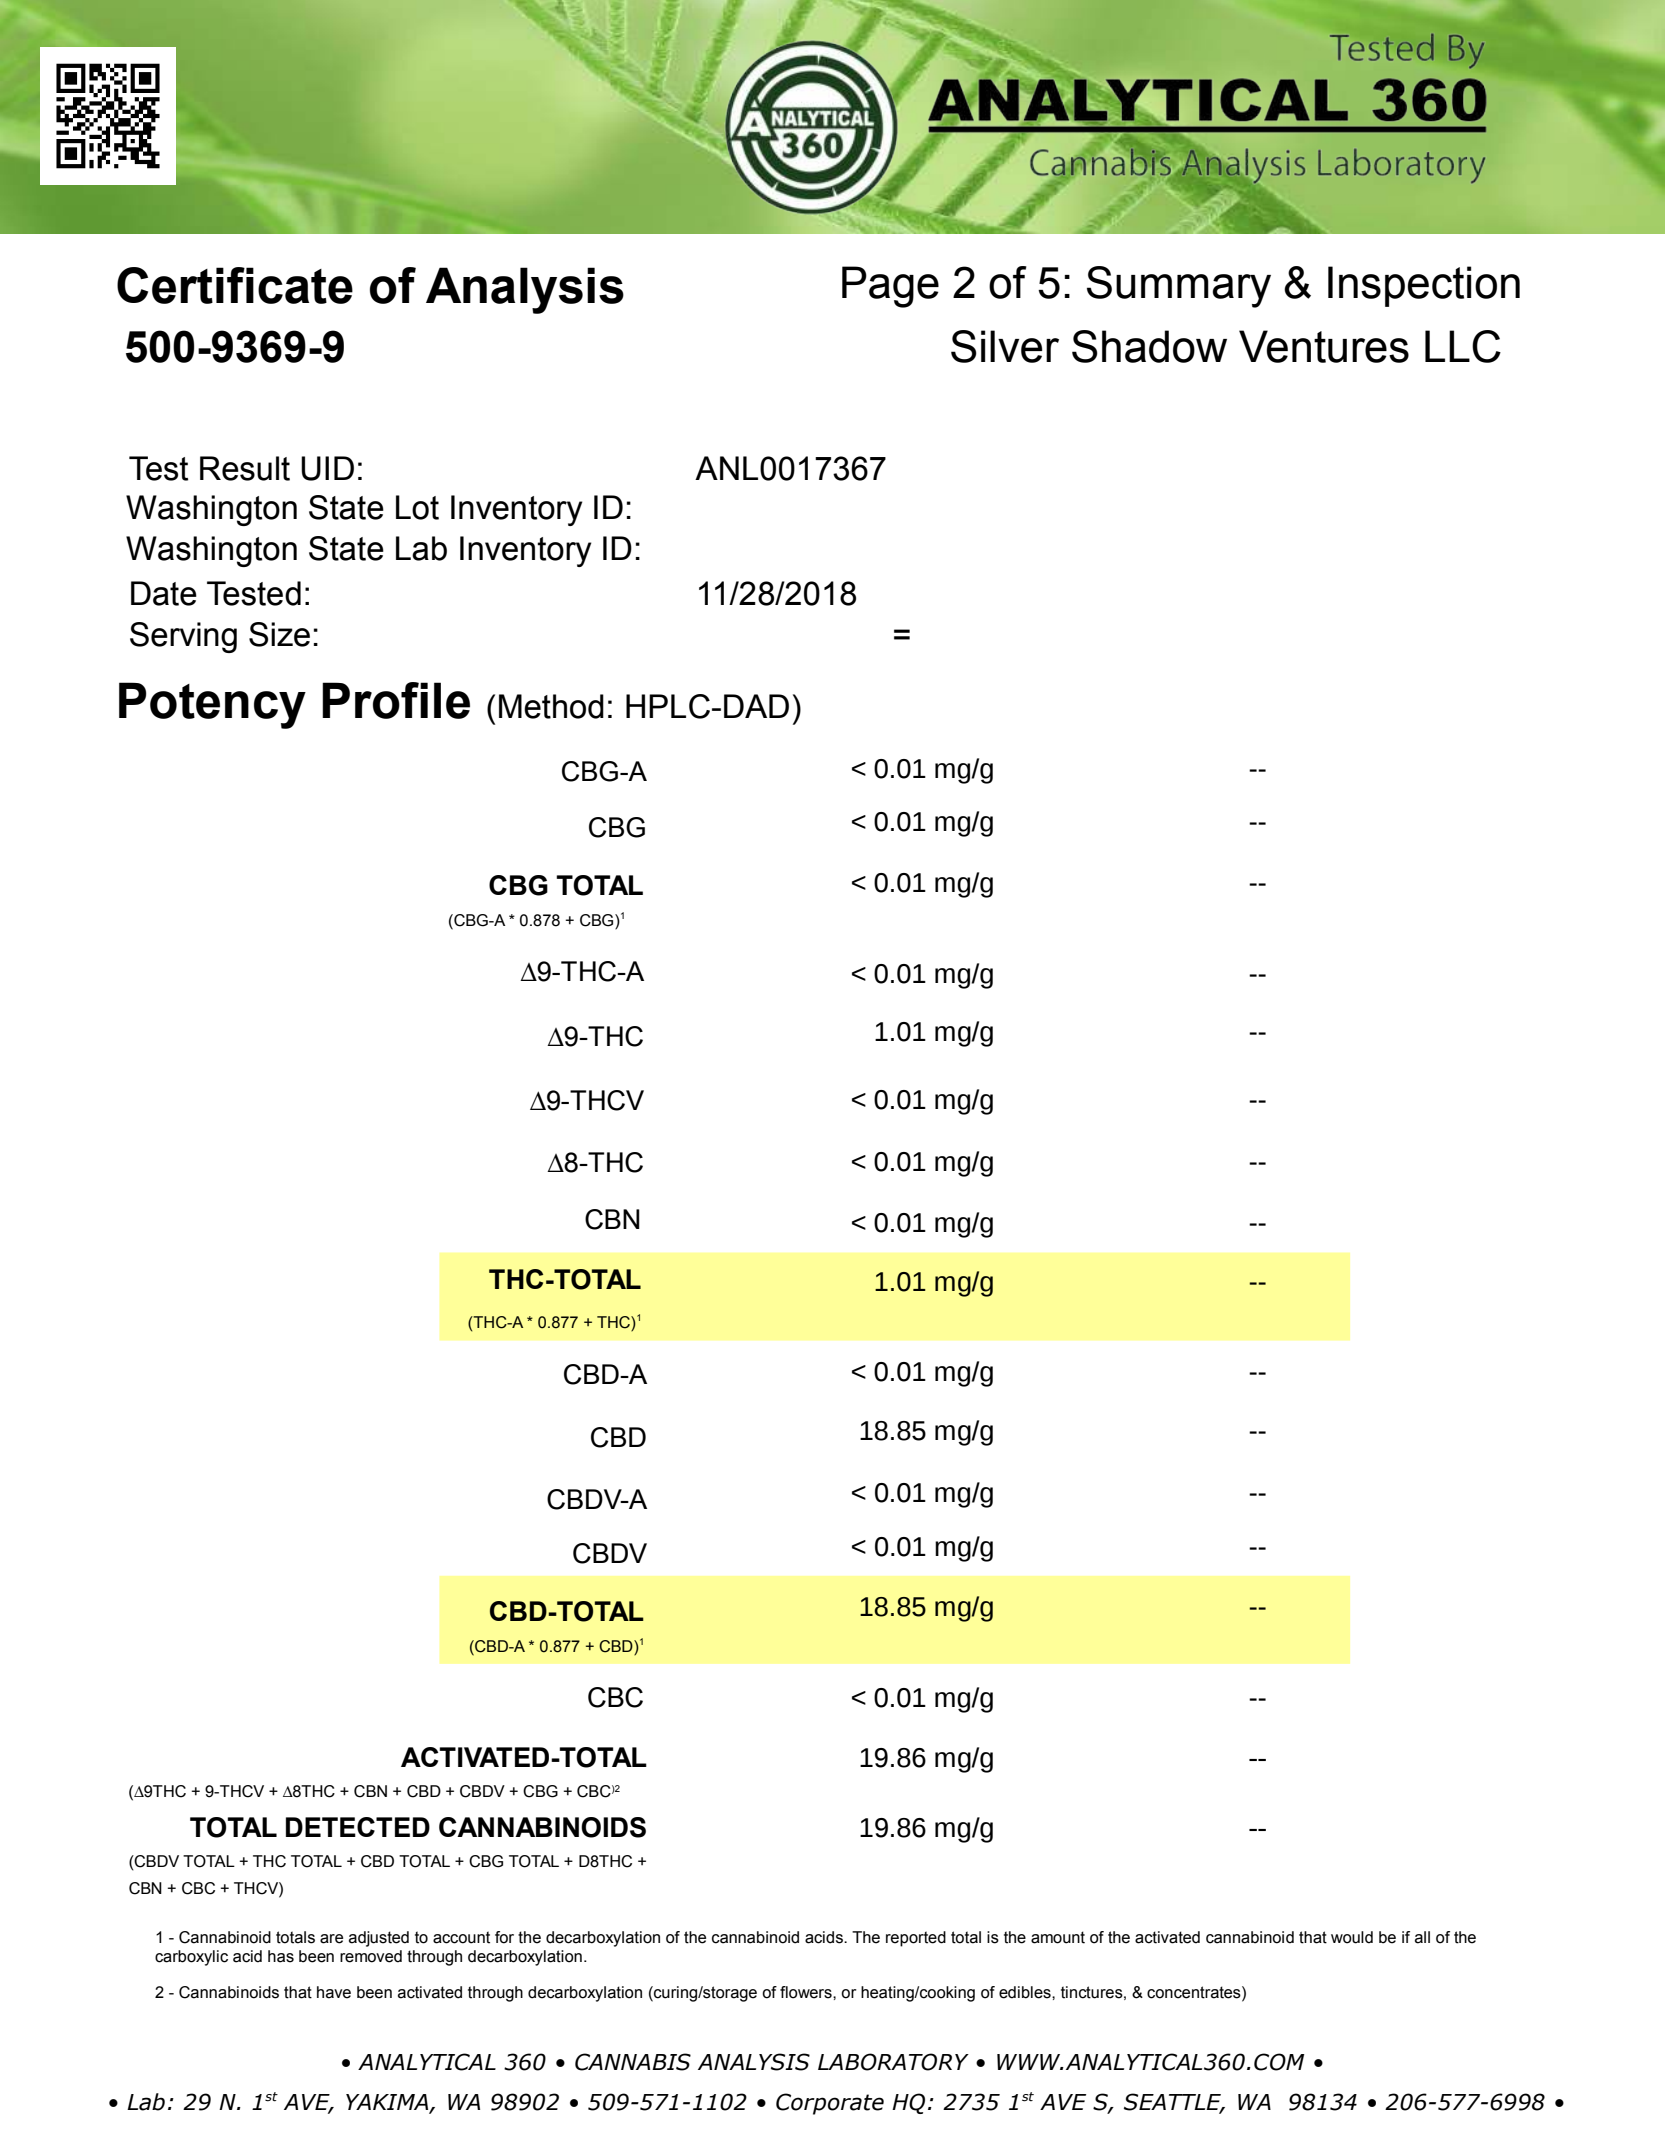 The image size is (1665, 2155). Describe the element at coordinates (212, 705) in the screenshot. I see `Potency` at that location.
